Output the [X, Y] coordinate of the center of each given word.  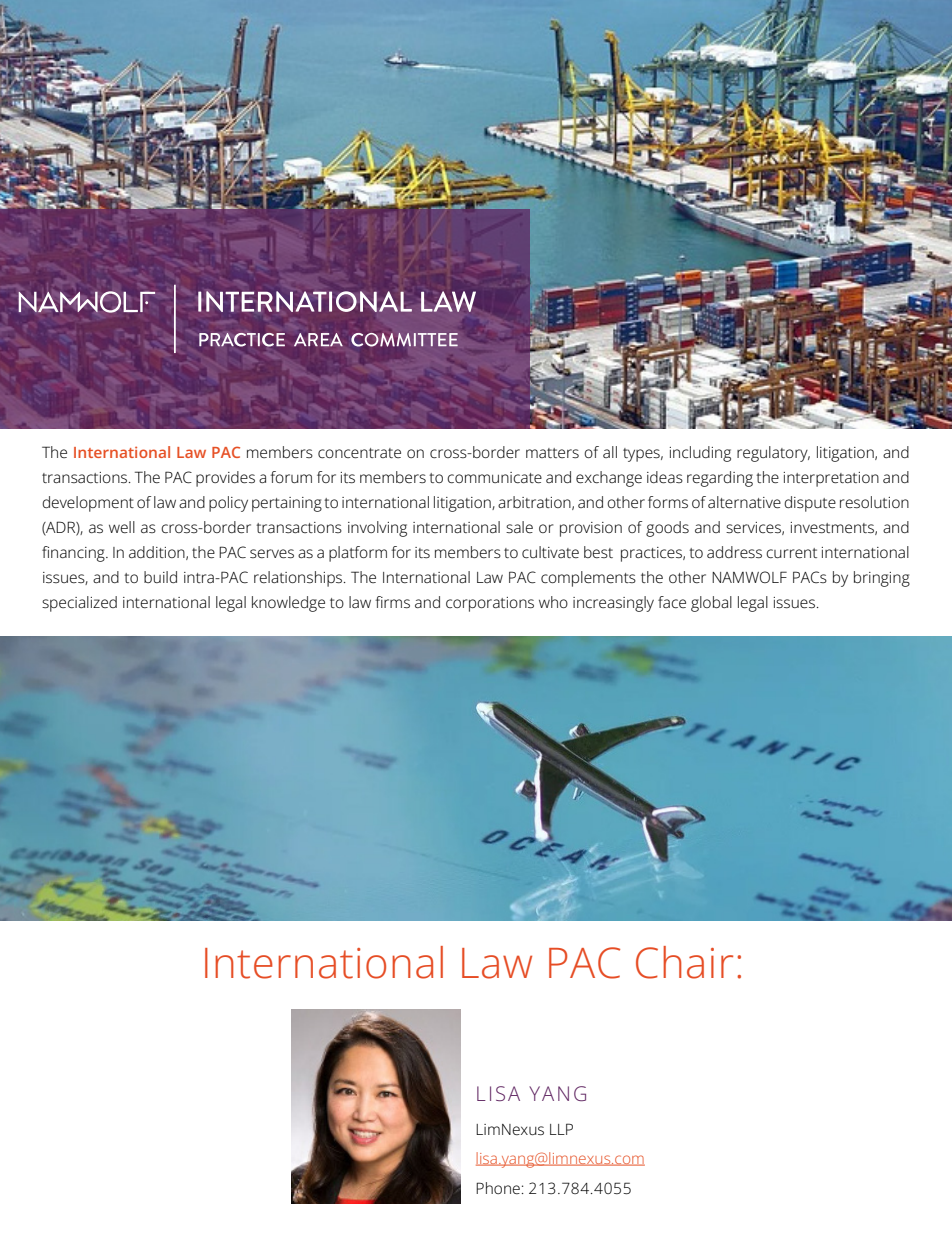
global [711, 604]
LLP [561, 1129]
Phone [498, 1188]
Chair [684, 962]
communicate [494, 478]
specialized [79, 604]
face [672, 602]
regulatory [773, 454]
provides [225, 479]
